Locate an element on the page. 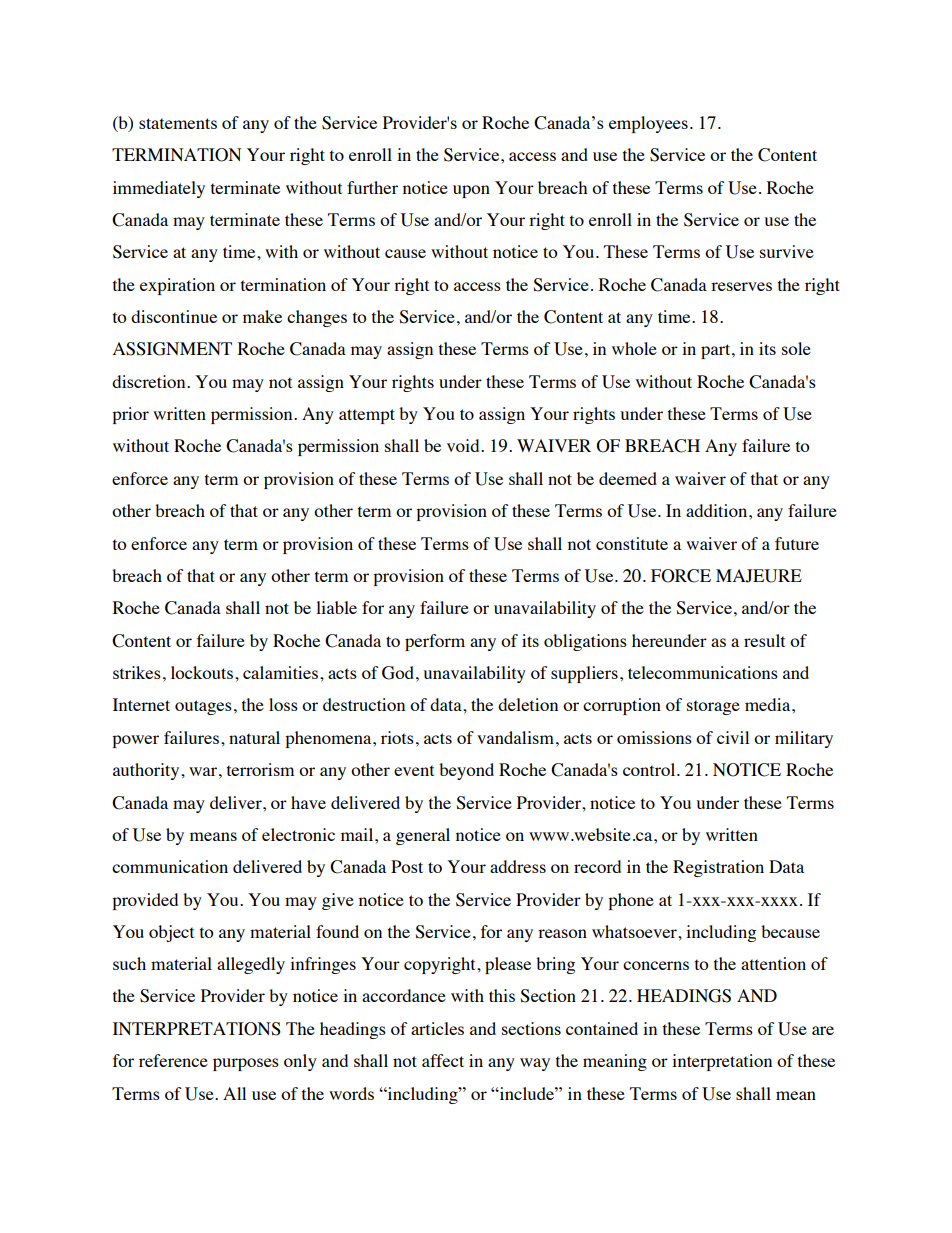 The height and width of the document is (1233, 952). MAJEURE is located at coordinates (759, 576).
